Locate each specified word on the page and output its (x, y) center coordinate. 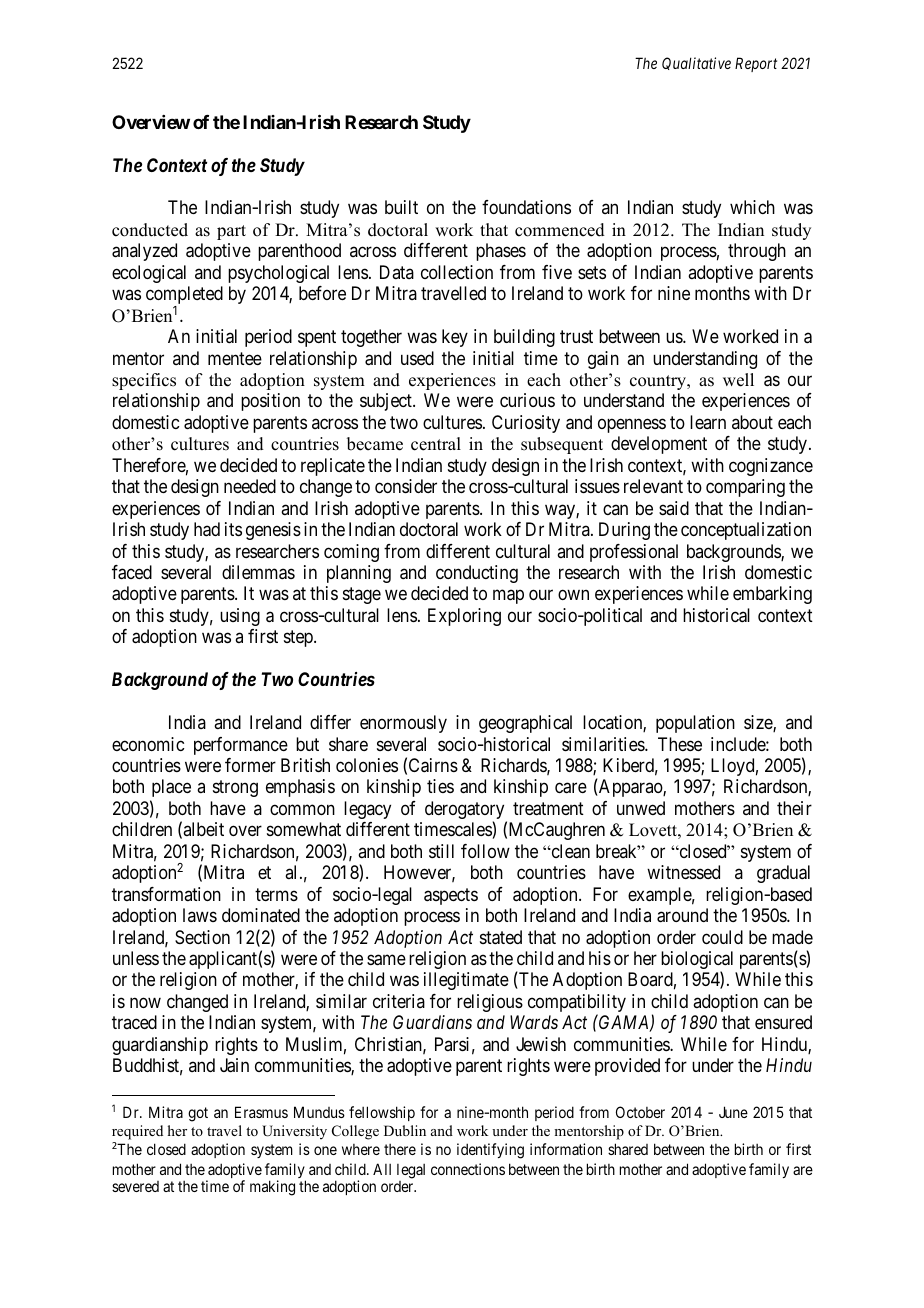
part (231, 232)
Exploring (464, 617)
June (733, 1112)
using (240, 617)
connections (468, 1169)
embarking (772, 595)
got (198, 1114)
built (401, 207)
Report (756, 64)
